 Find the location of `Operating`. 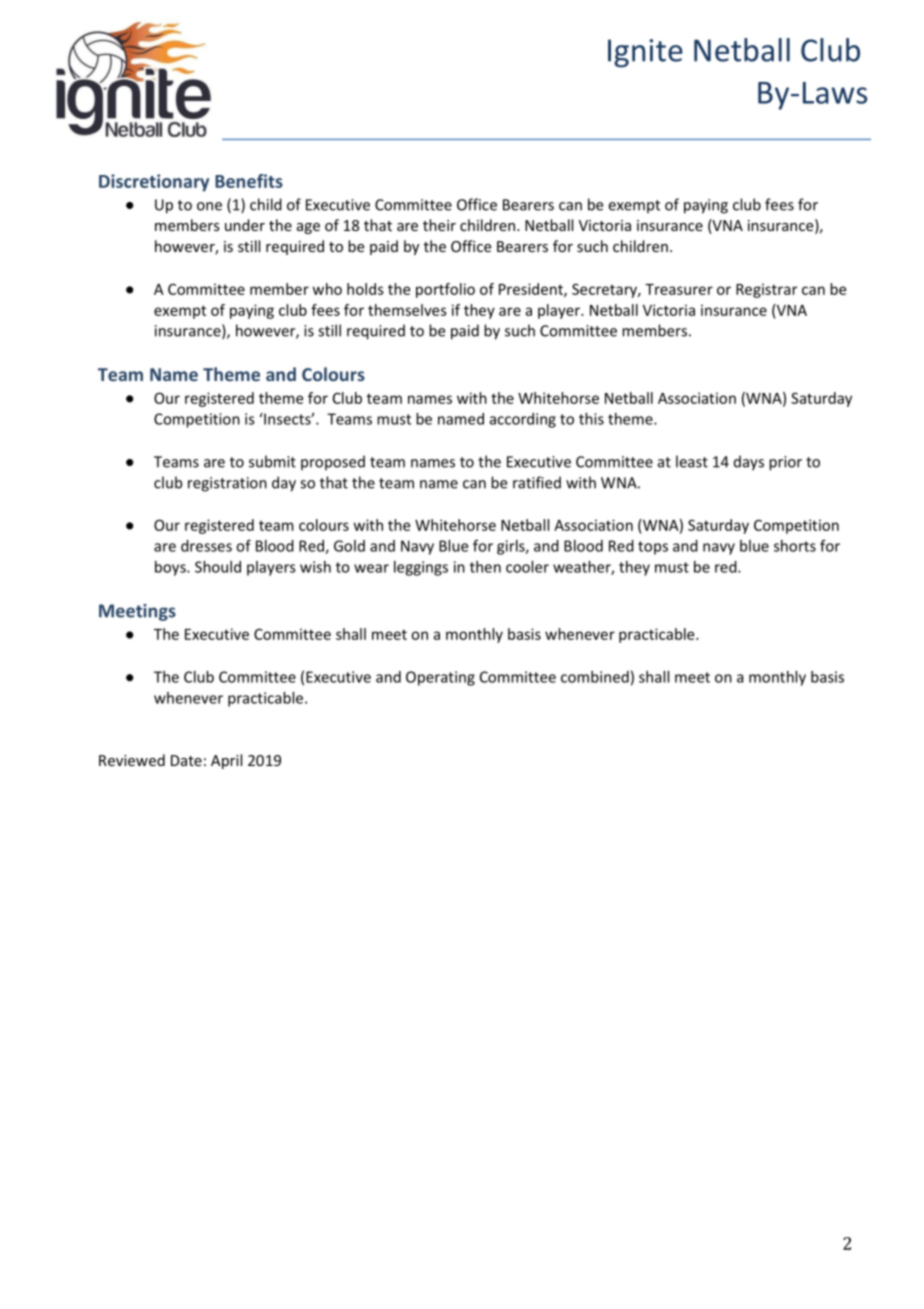

Operating is located at coordinates (440, 678).
